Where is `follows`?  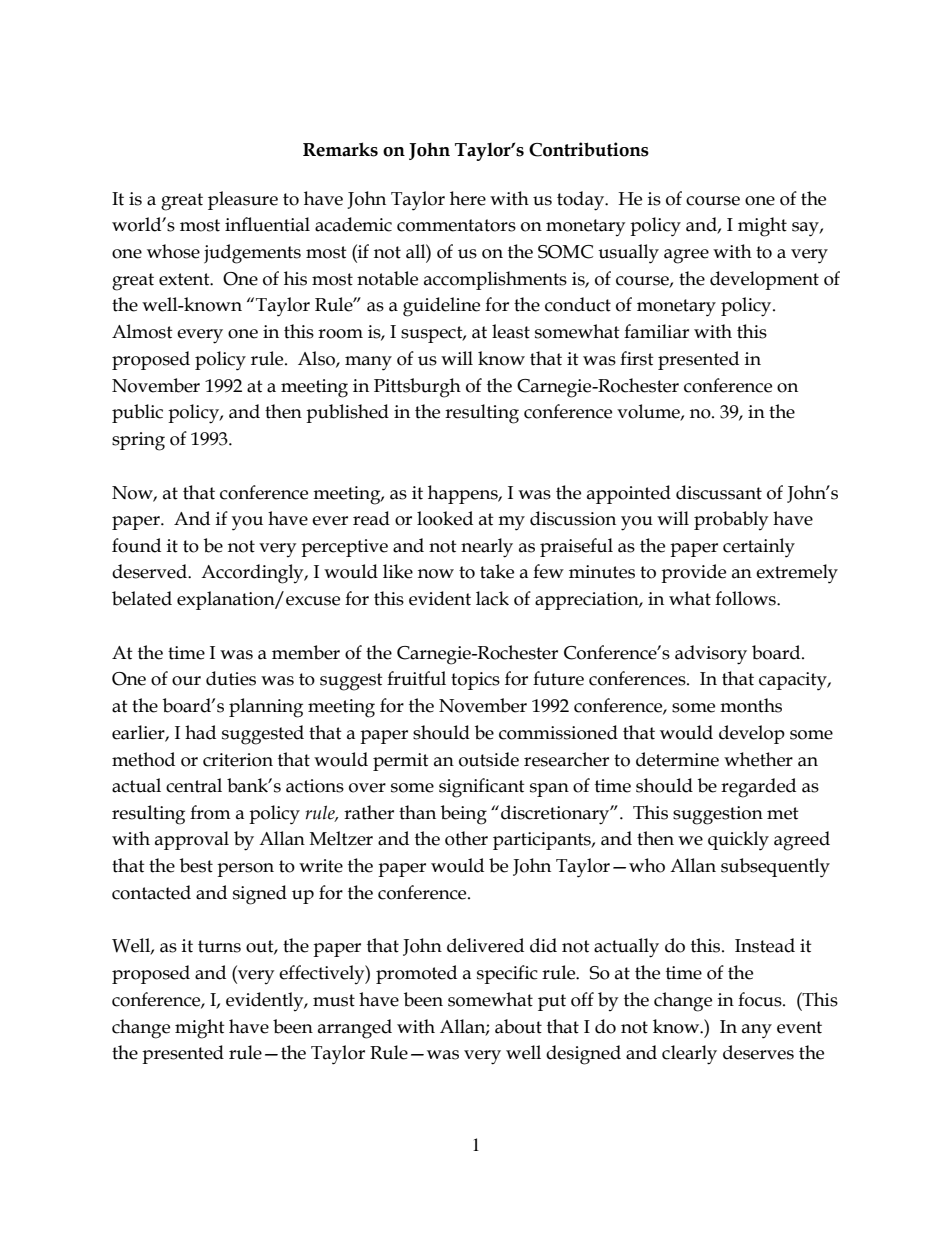 follows is located at coordinates (746, 598).
